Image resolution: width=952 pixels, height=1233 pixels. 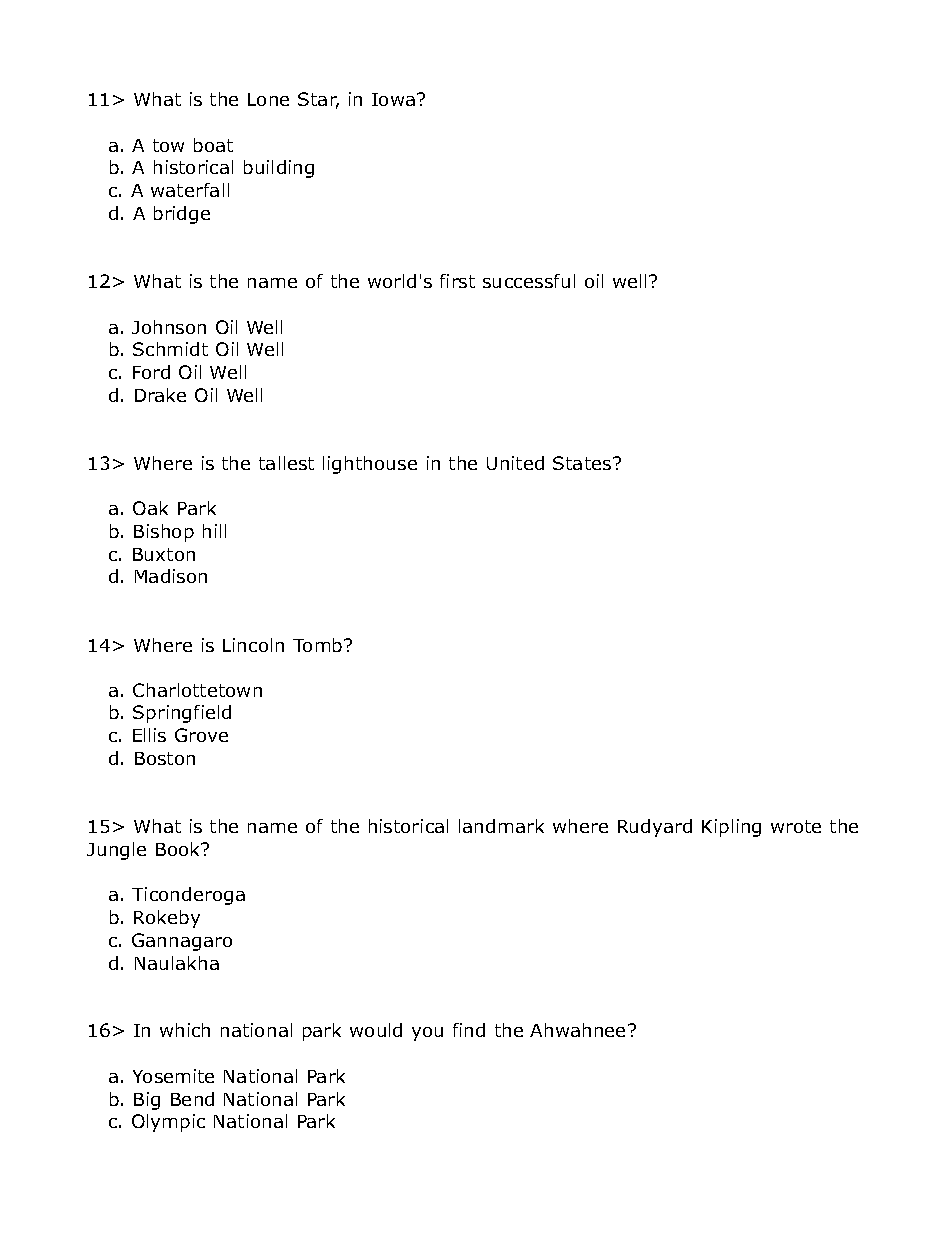 I want to click on you, so click(x=427, y=1034).
